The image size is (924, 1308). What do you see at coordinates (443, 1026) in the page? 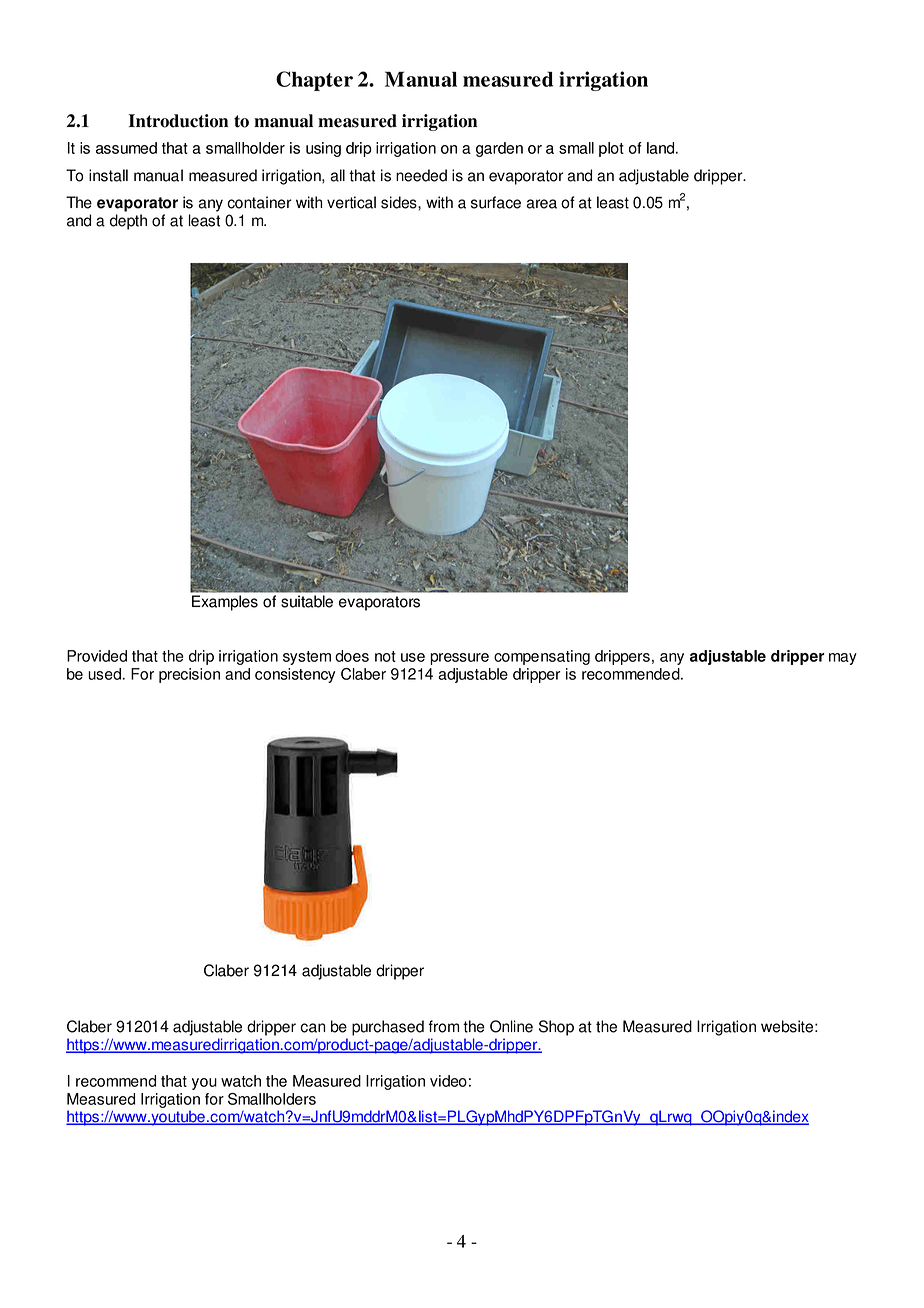
I see `from` at bounding box center [443, 1026].
